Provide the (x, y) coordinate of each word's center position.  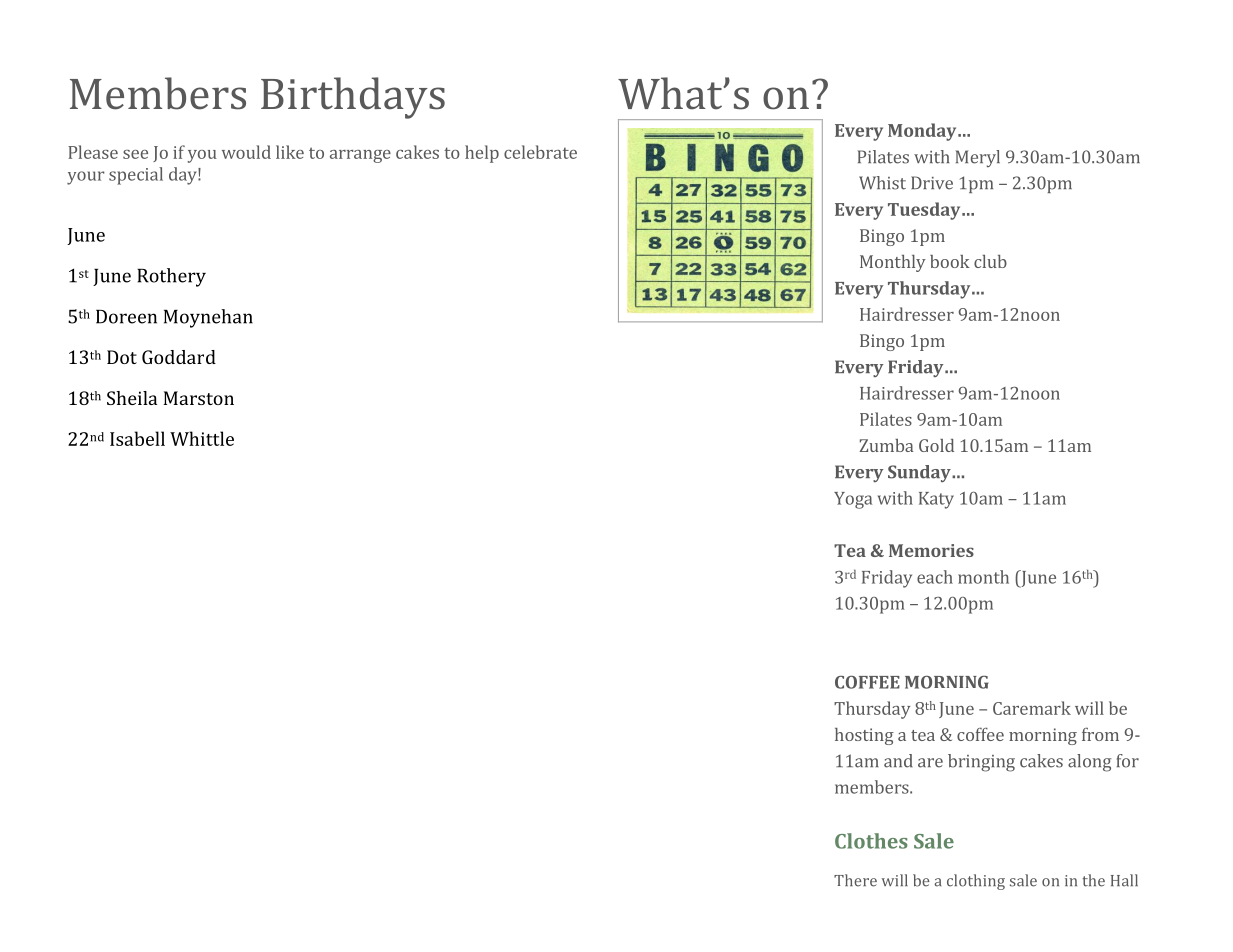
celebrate (540, 152)
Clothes (871, 841)
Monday (923, 132)
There (855, 880)
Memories (931, 550)
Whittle (202, 438)
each (935, 577)
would (246, 152)
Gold (936, 445)
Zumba (886, 445)
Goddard (179, 357)
